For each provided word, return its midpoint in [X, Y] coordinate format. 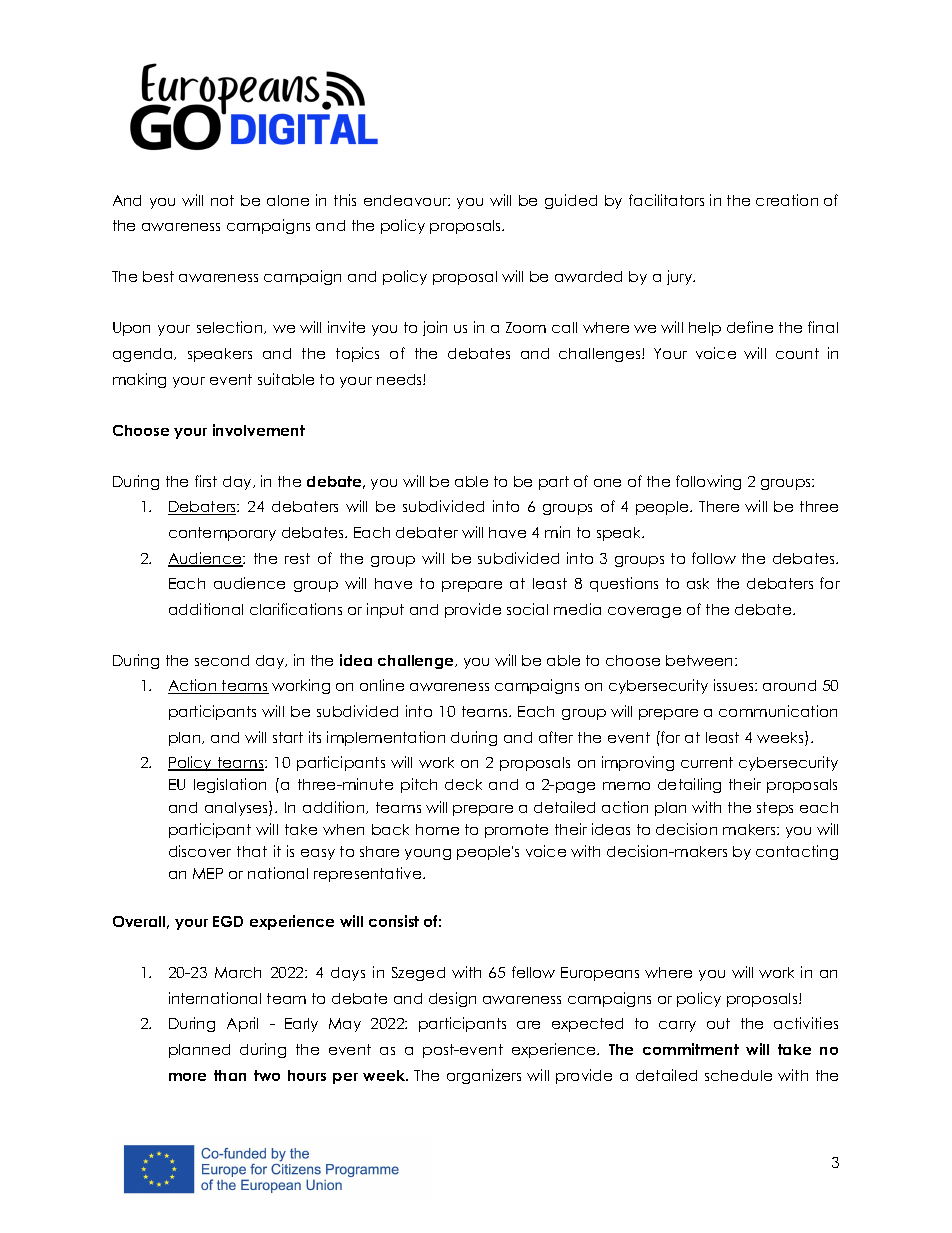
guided [571, 201]
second [222, 660]
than [230, 1075]
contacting [797, 852]
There [719, 506]
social [527, 609]
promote [516, 831]
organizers [484, 1076]
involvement [259, 430]
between [701, 660]
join [435, 328]
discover [200, 851]
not [222, 200]
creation [787, 200]
